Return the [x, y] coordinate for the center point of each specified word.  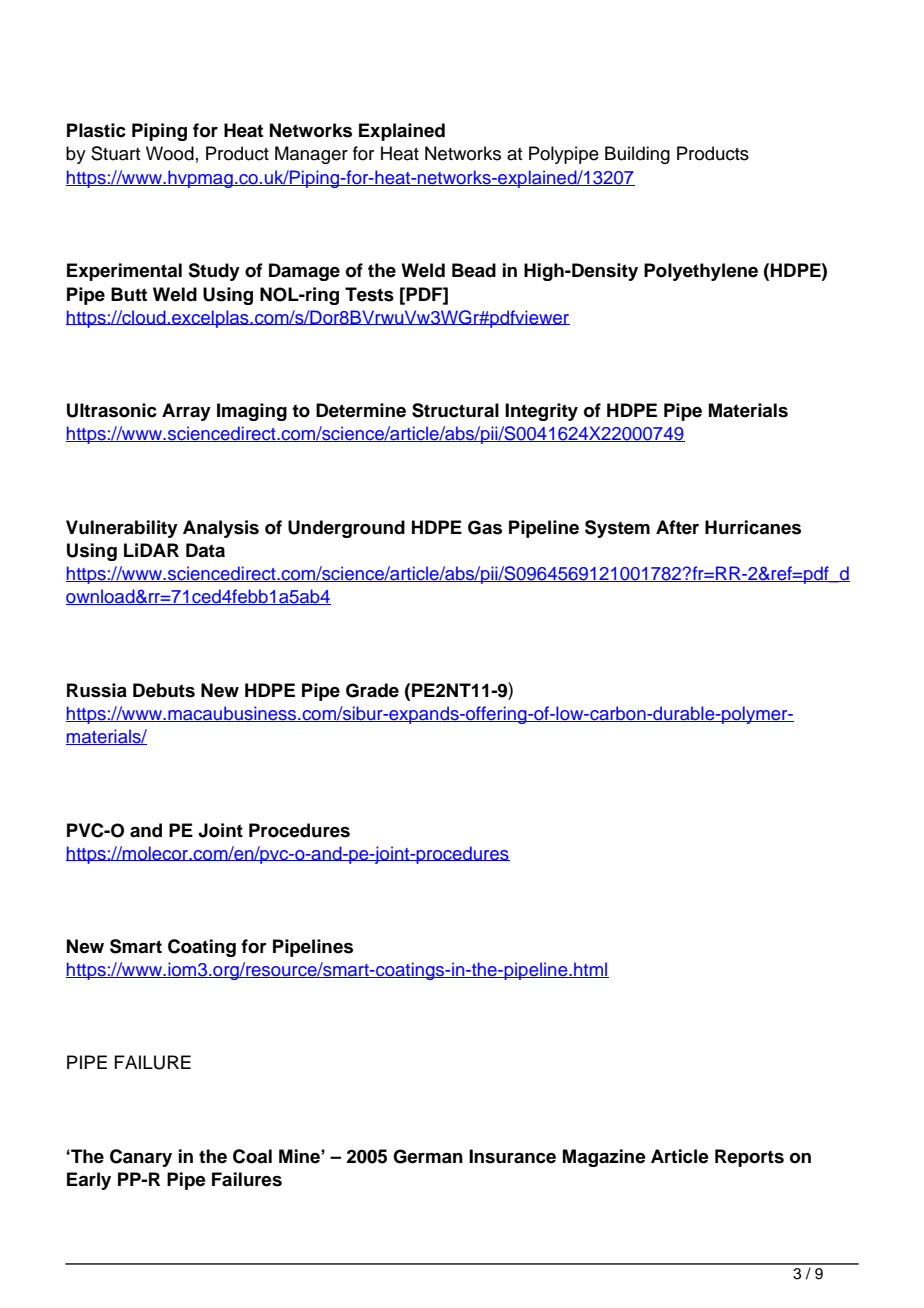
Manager [311, 155]
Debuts [164, 690]
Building [637, 155]
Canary [141, 1158]
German [428, 1156]
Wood [170, 153]
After [677, 527]
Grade [372, 690]
